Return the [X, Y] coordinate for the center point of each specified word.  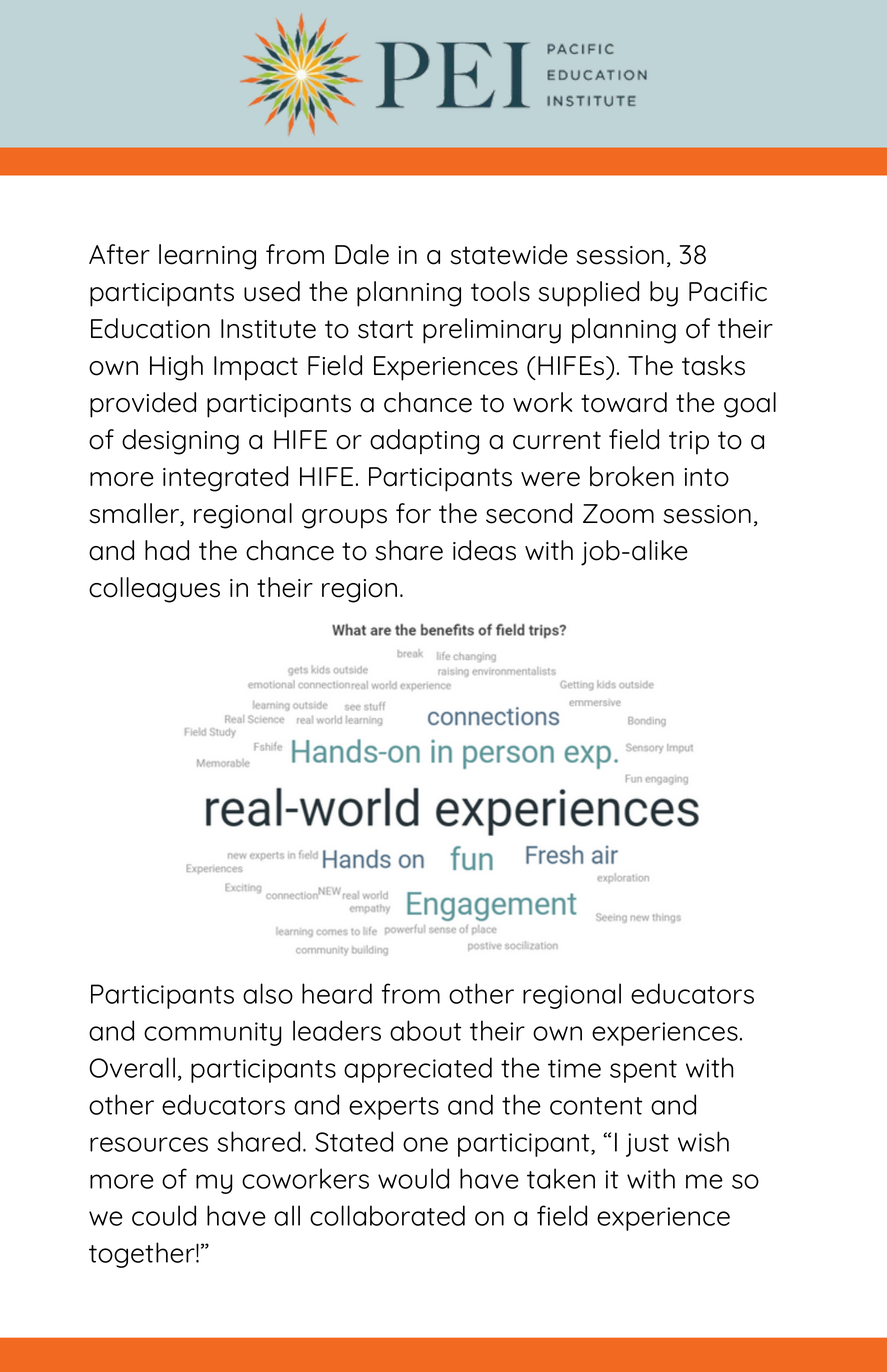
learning [207, 257]
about [425, 1030]
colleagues [154, 590]
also [268, 993]
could [164, 1215]
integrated [225, 479]
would [413, 1178]
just [647, 1145]
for [413, 513]
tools [500, 291]
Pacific [728, 291]
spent [643, 1071]
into [706, 477]
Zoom [618, 514]
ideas [484, 550]
